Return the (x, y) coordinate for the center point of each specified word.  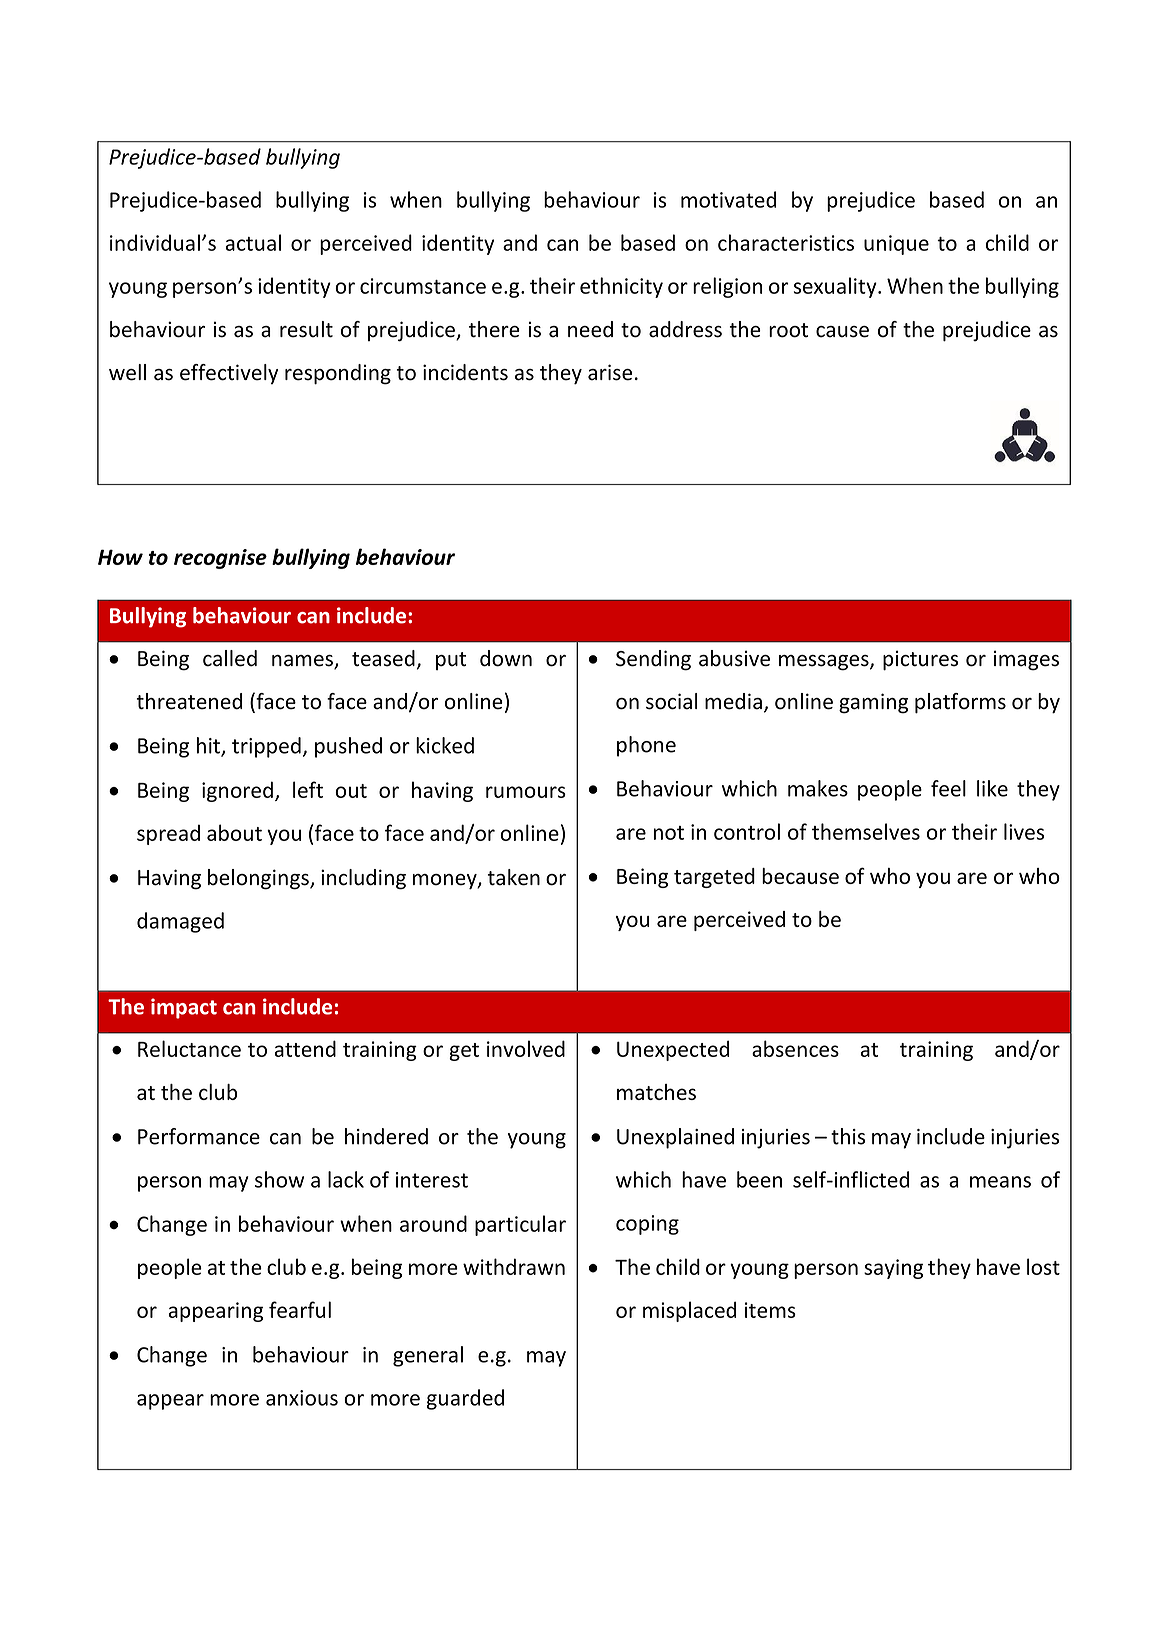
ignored (237, 791)
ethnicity (621, 287)
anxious (302, 1398)
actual (253, 242)
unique (896, 245)
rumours (526, 792)
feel (948, 788)
